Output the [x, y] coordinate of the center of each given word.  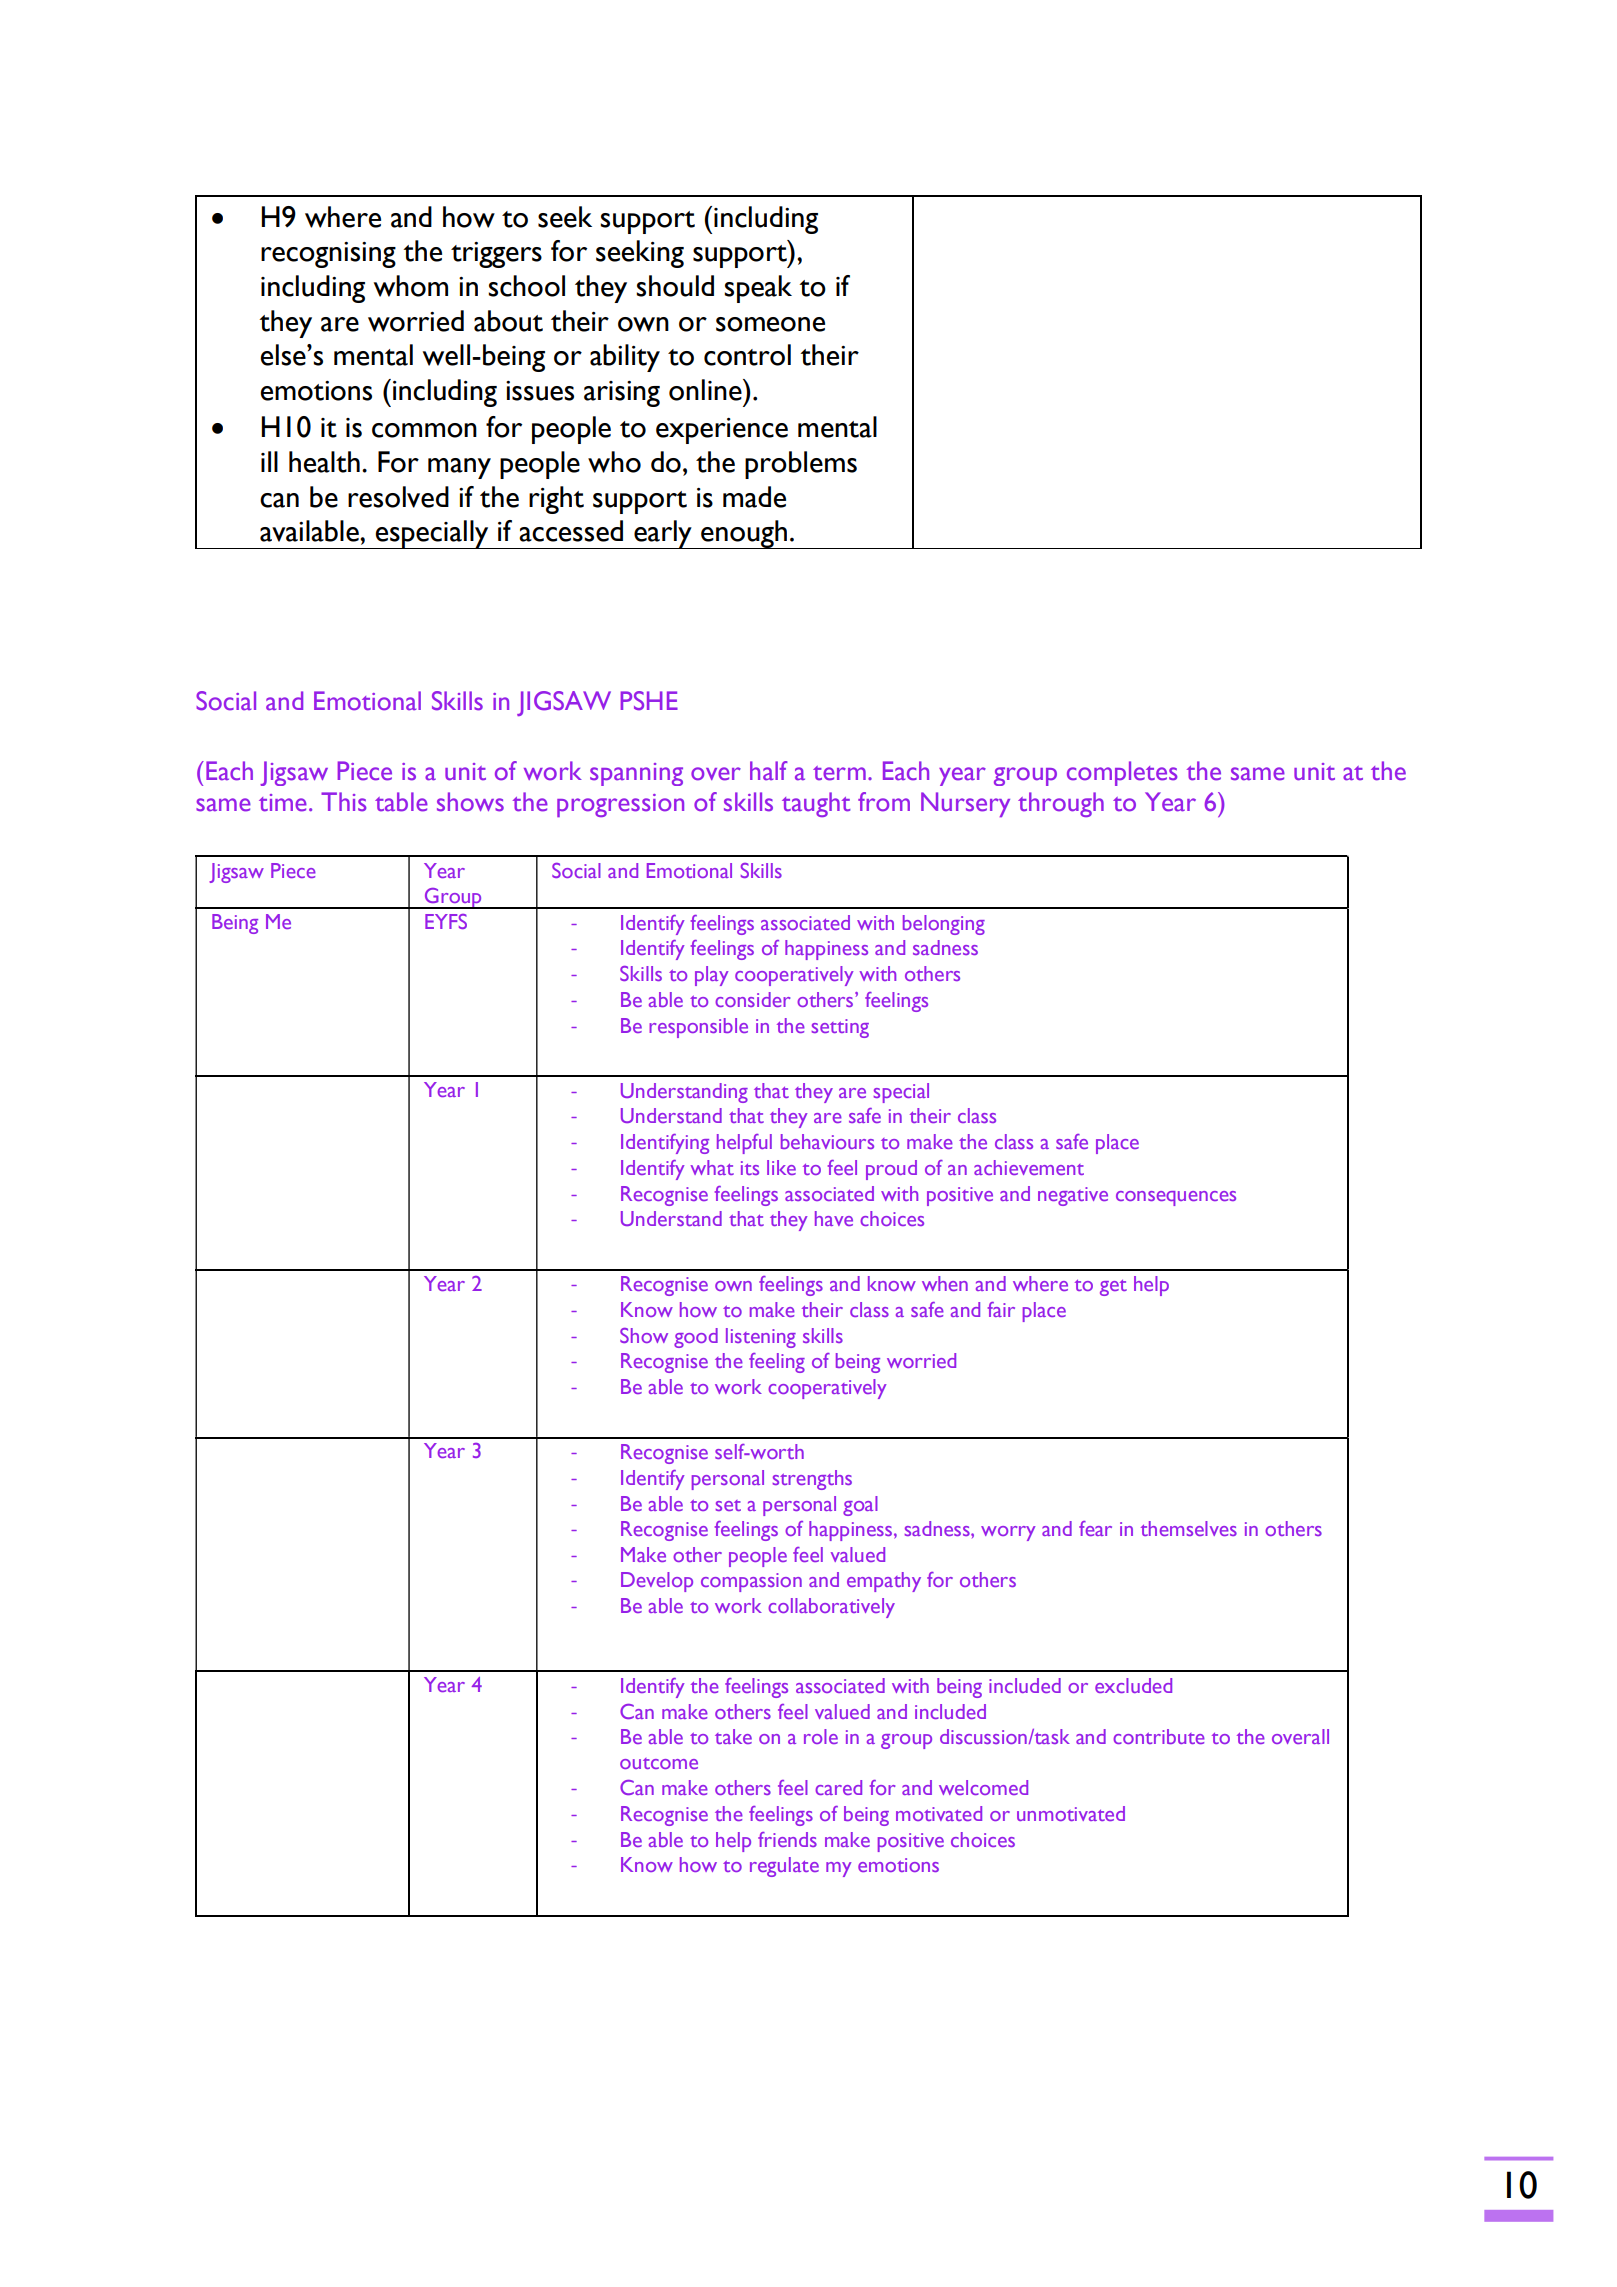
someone [770, 324]
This [344, 802]
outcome [659, 1763]
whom [411, 286]
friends [787, 1839]
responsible [698, 1028]
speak [758, 289]
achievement [1029, 1167]
